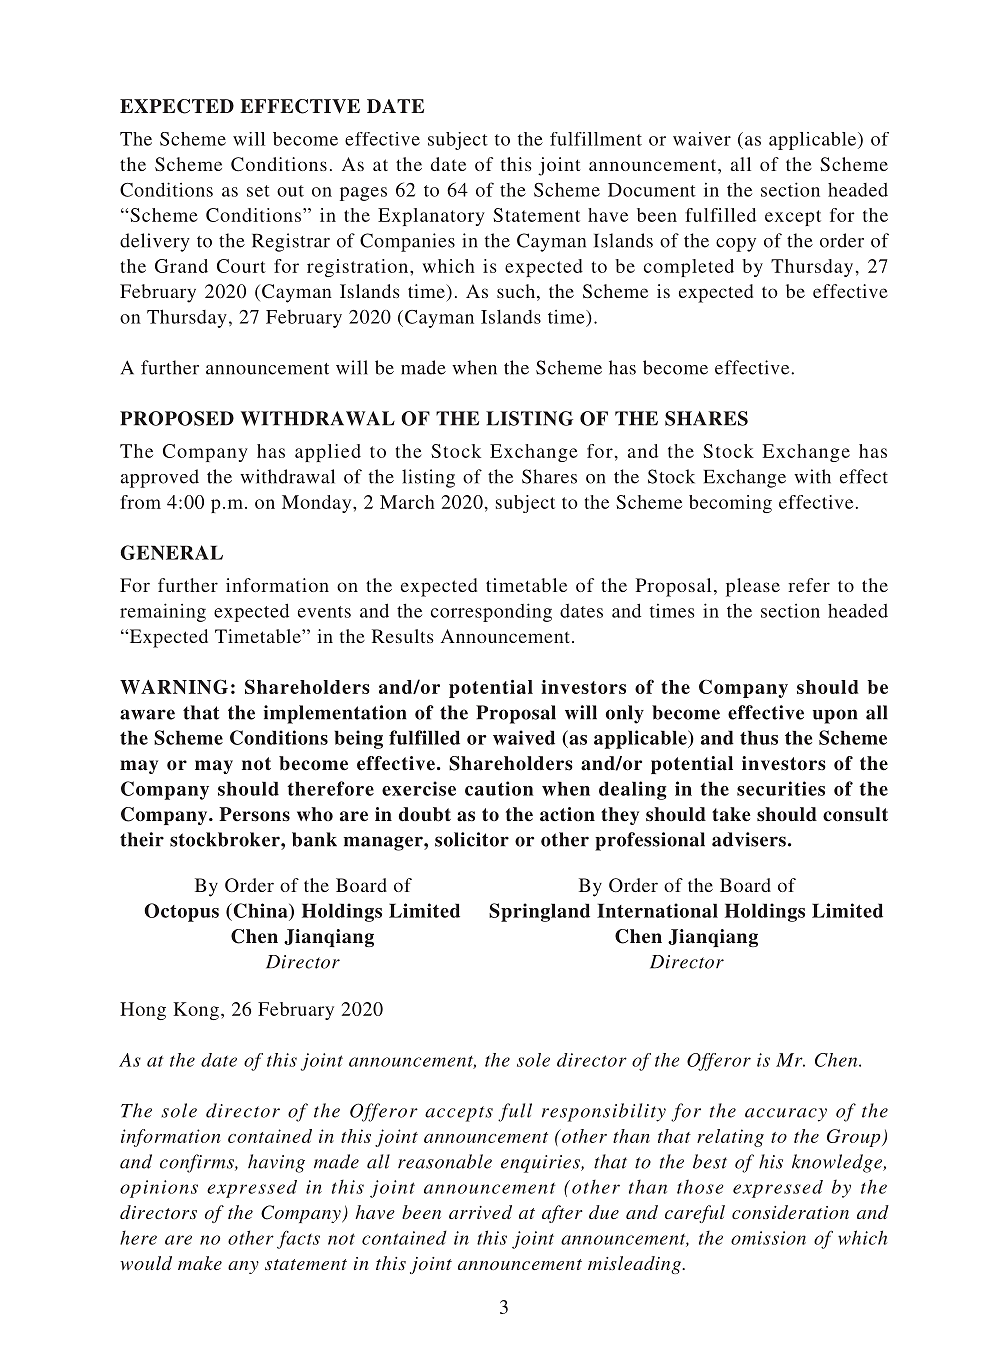 The image size is (1008, 1345). What do you see at coordinates (730, 504) in the document?
I see `becoming` at bounding box center [730, 504].
